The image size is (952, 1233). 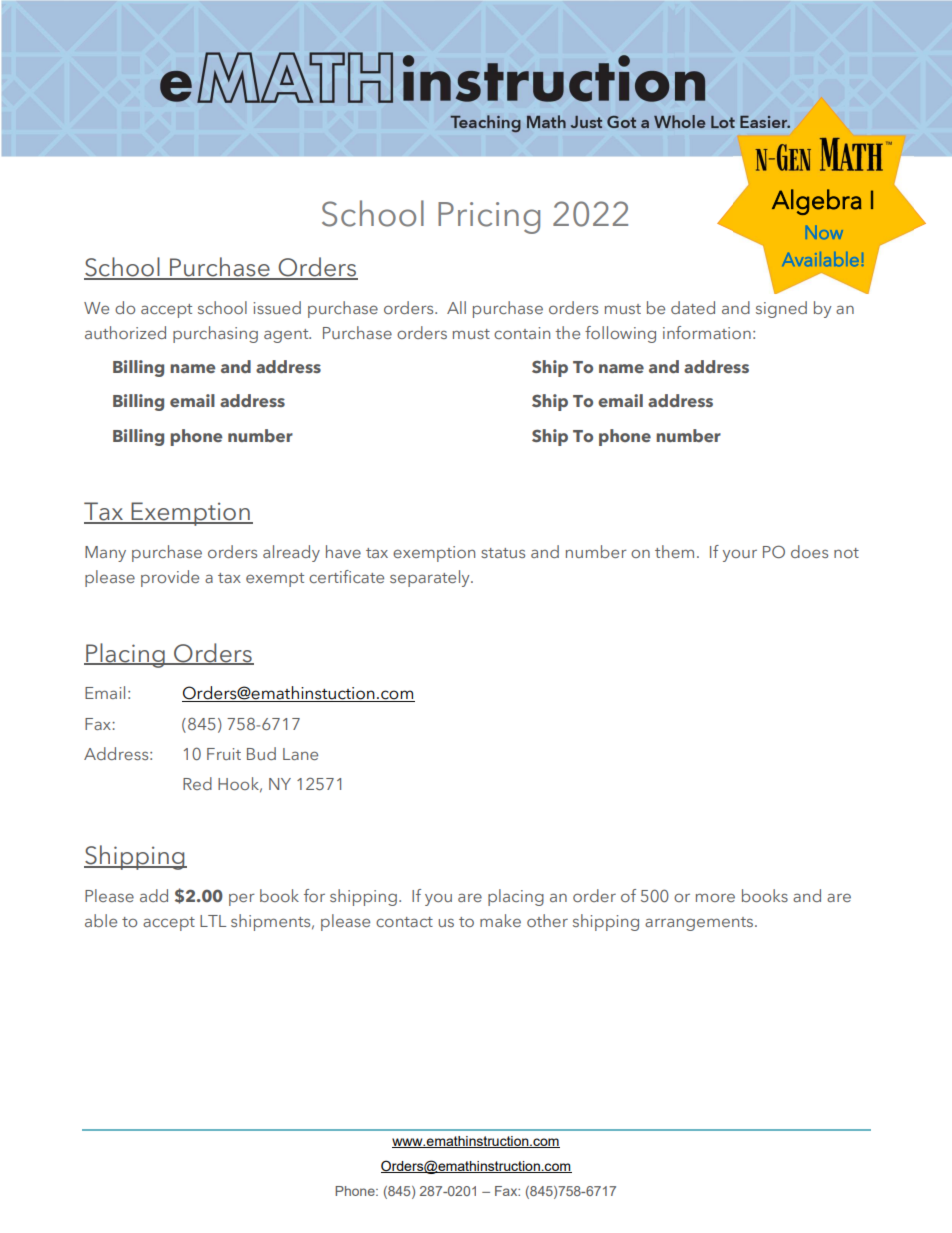 What do you see at coordinates (489, 218) in the document?
I see `Pricing` at bounding box center [489, 218].
